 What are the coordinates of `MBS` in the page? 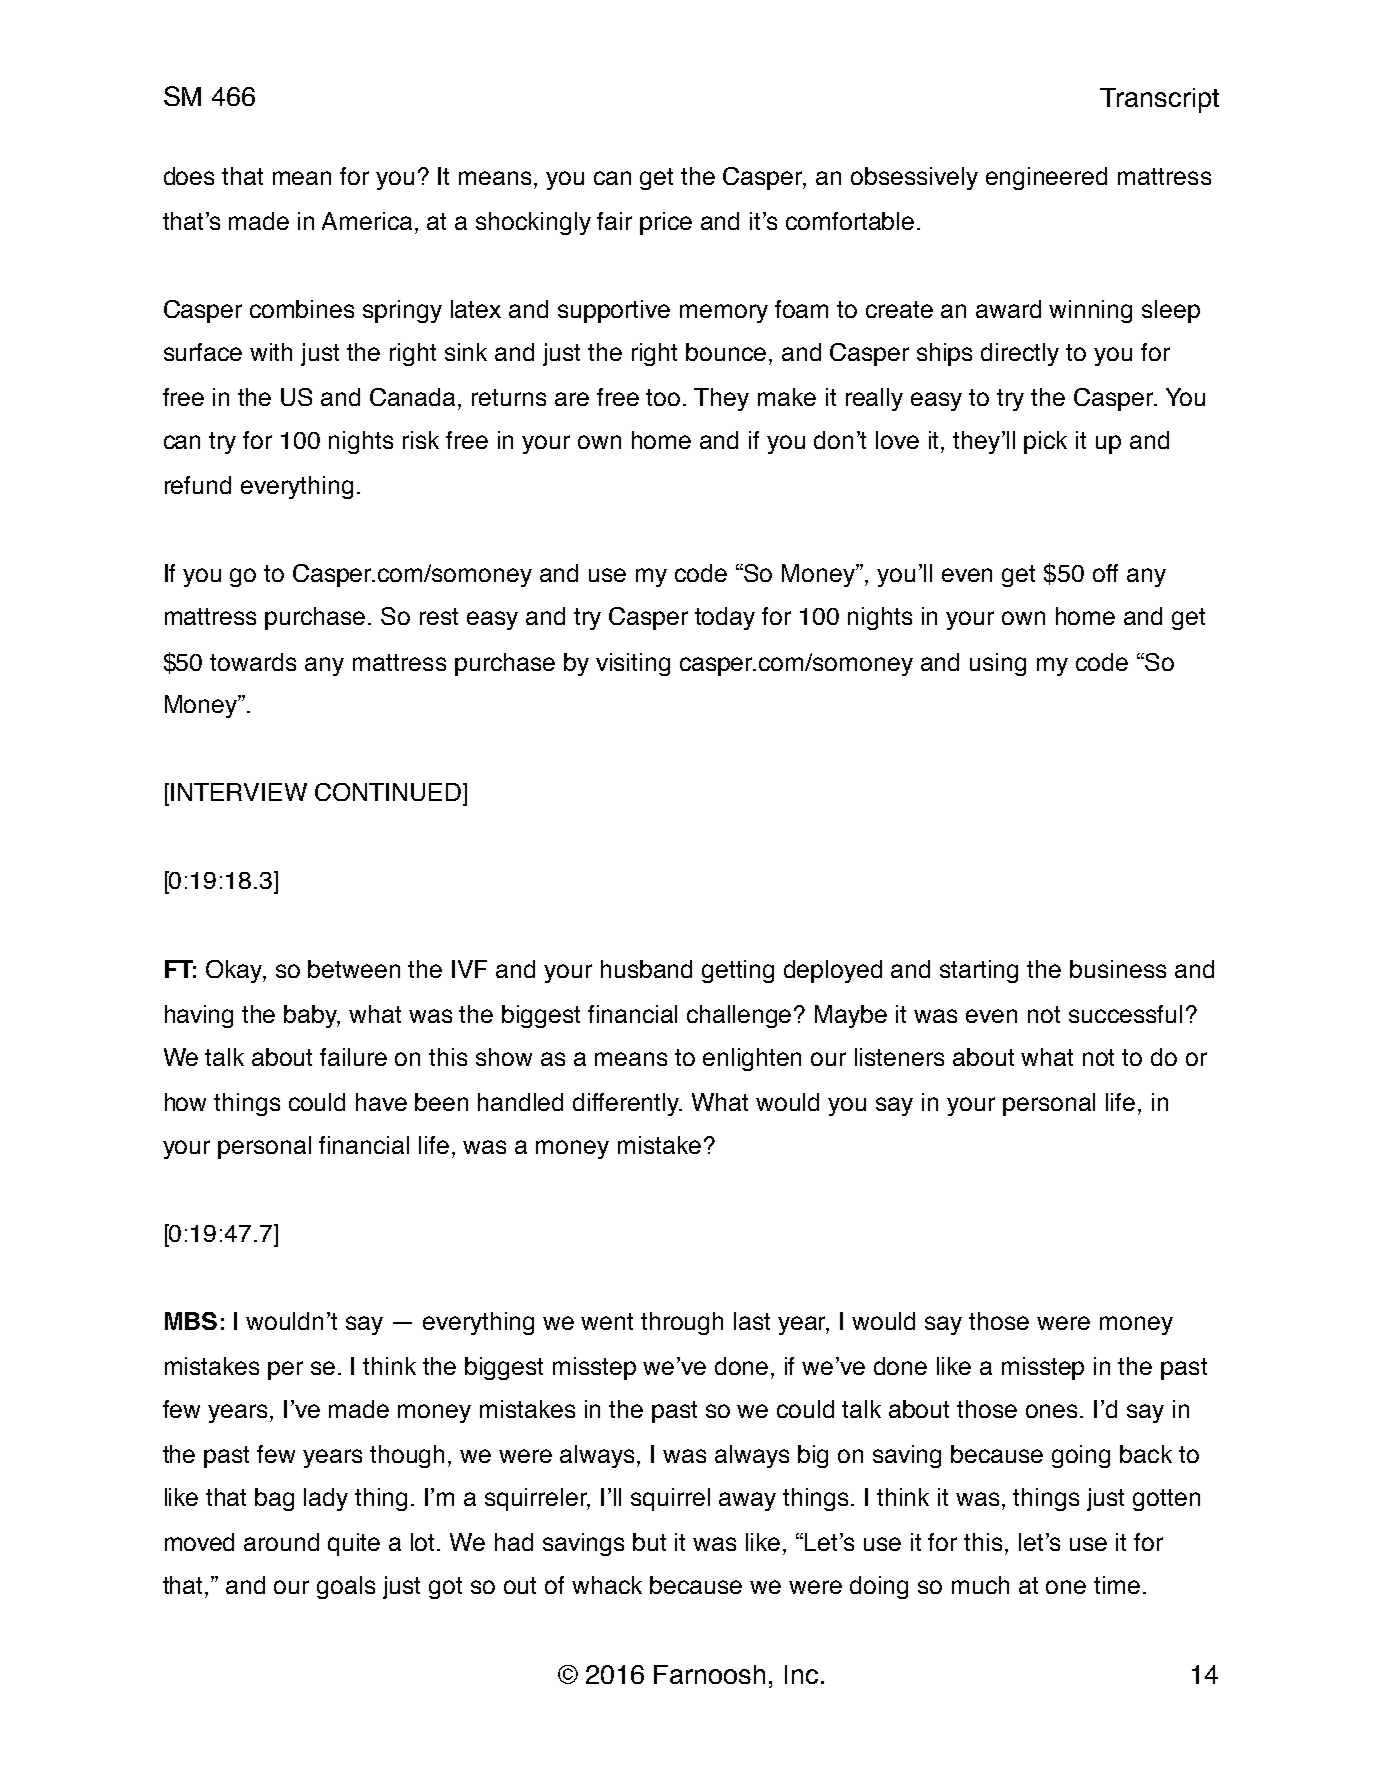 It's located at (191, 1321).
